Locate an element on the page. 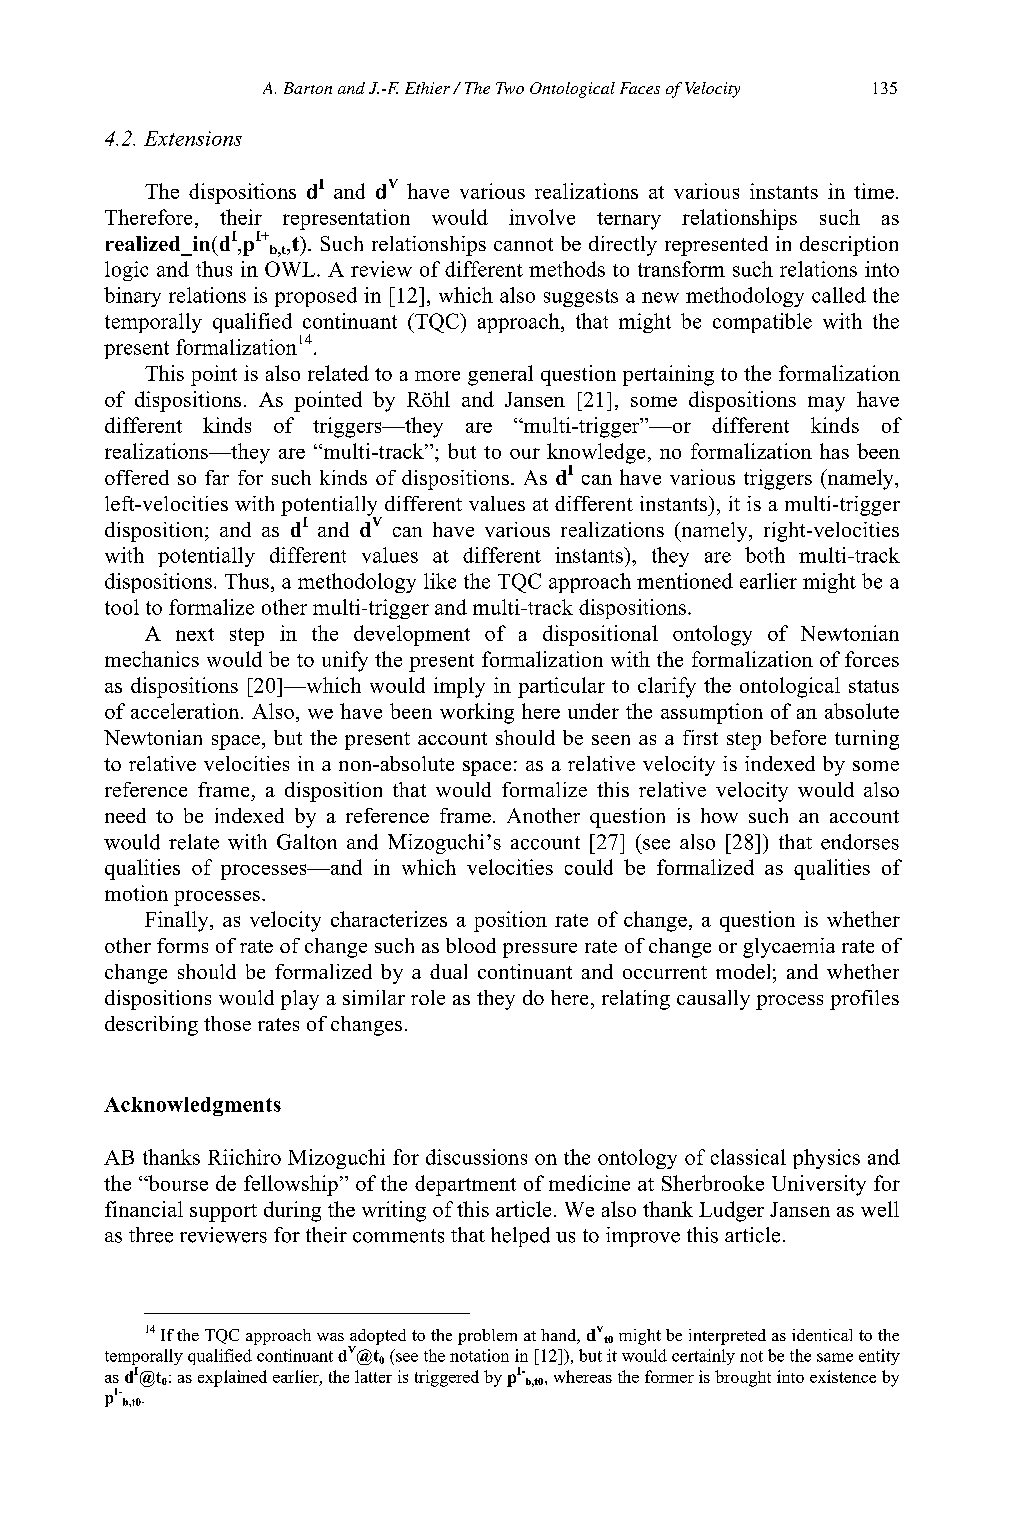  acceleration is located at coordinates (186, 711).
